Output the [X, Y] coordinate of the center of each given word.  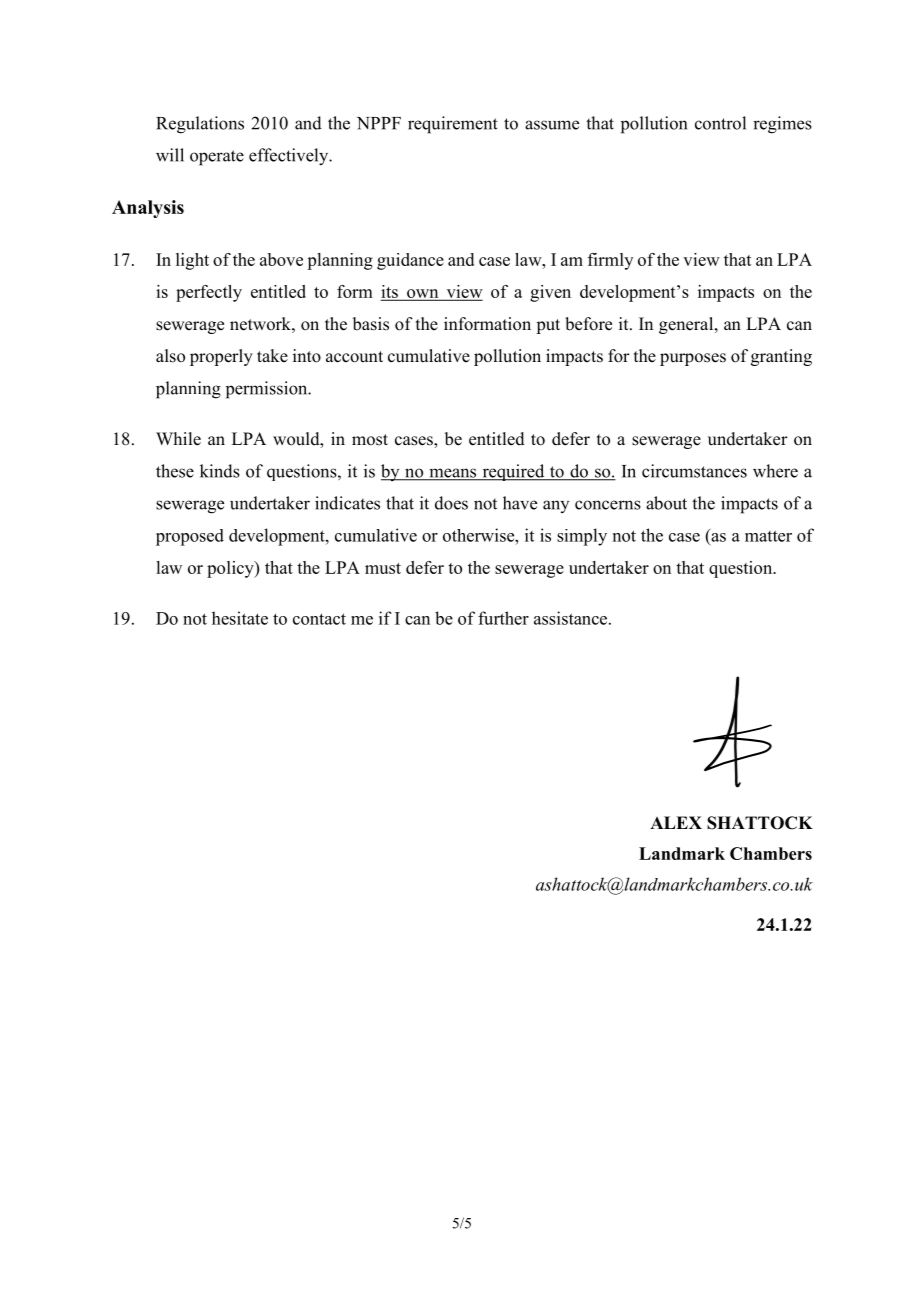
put [548, 326]
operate [217, 158]
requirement [453, 125]
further [503, 618]
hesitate [240, 618]
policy [231, 569]
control [720, 123]
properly [221, 357]
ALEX [676, 822]
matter [768, 536]
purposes [693, 359]
